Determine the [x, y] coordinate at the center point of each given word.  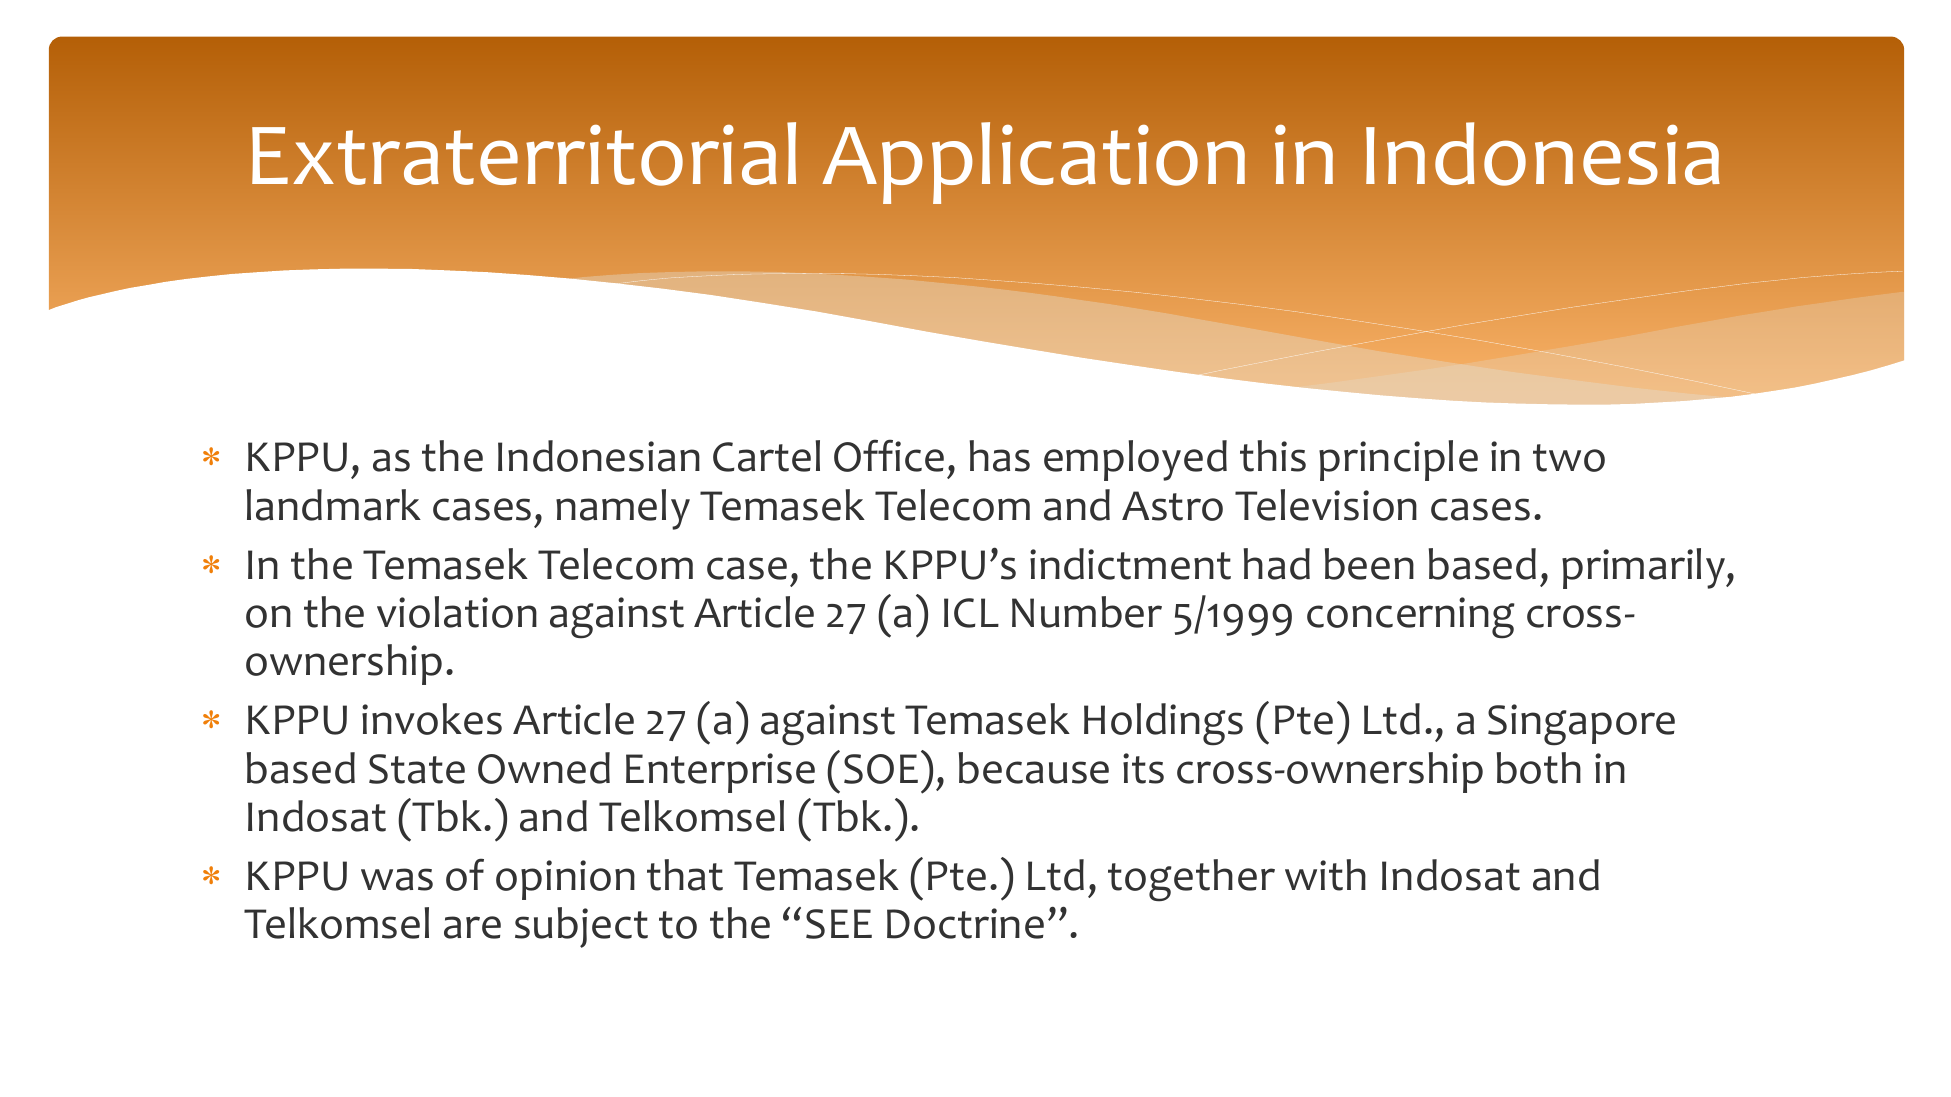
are [472, 927]
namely [623, 509]
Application [1033, 163]
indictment [1130, 564]
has [1000, 456]
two [1569, 458]
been [1369, 564]
